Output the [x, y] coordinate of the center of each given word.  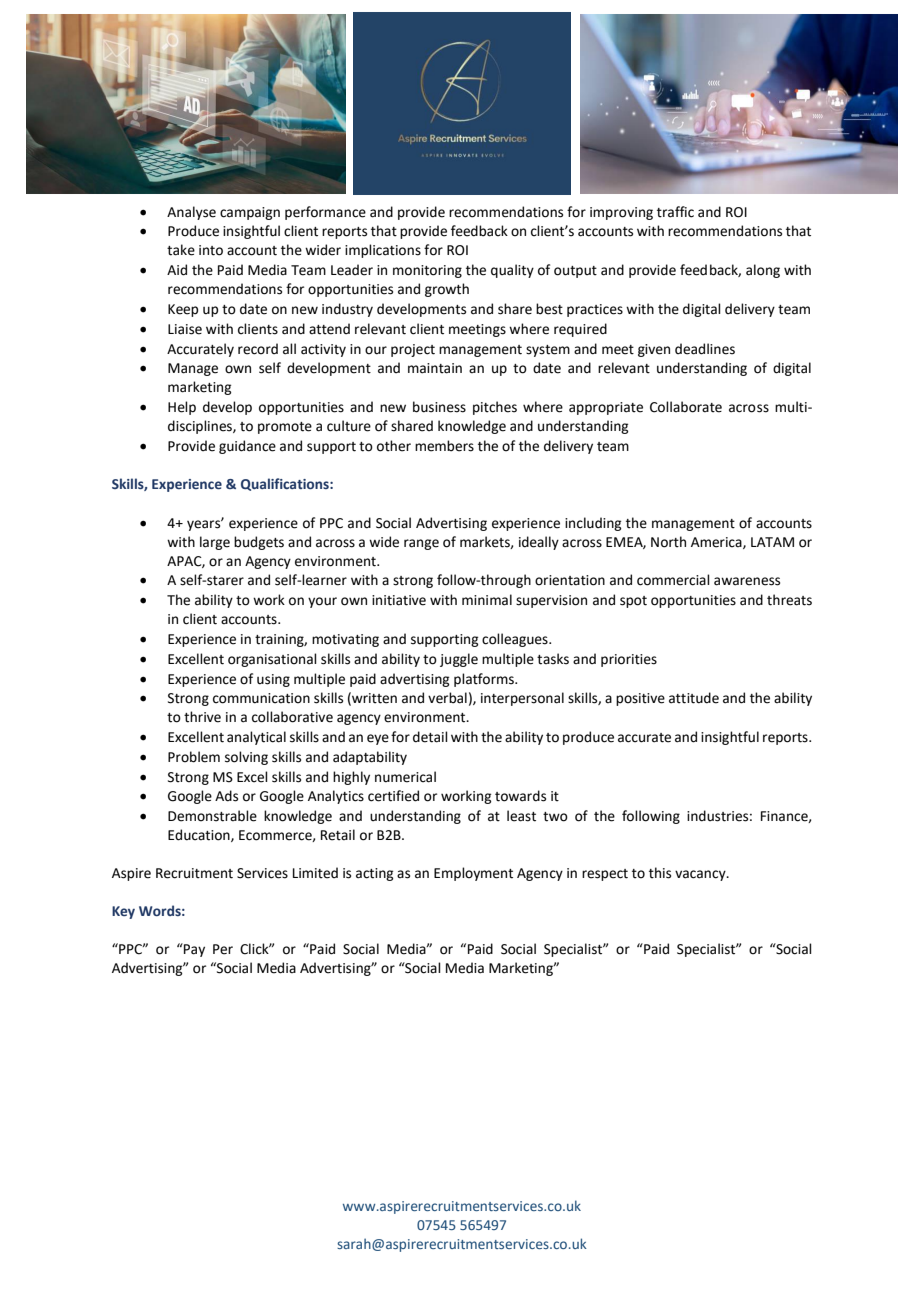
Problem [194, 757]
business [439, 407]
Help [182, 408]
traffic [675, 212]
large [215, 543]
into [211, 250]
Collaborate [686, 407]
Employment [473, 874]
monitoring [427, 271]
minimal [487, 600]
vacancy [701, 875]
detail [430, 737]
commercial [673, 580]
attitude [694, 698]
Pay [193, 950]
